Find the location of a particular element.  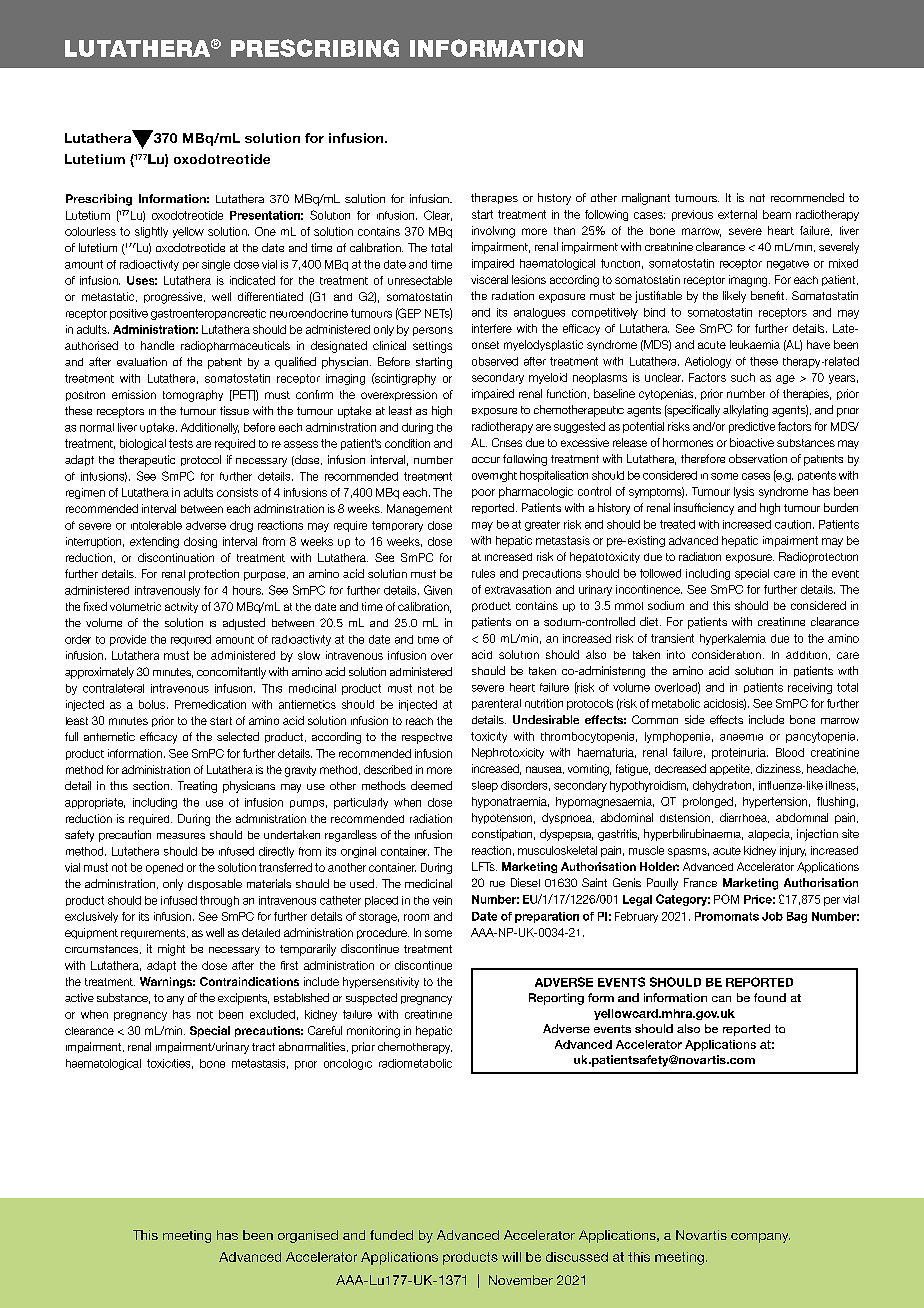

might is located at coordinates (171, 950).
